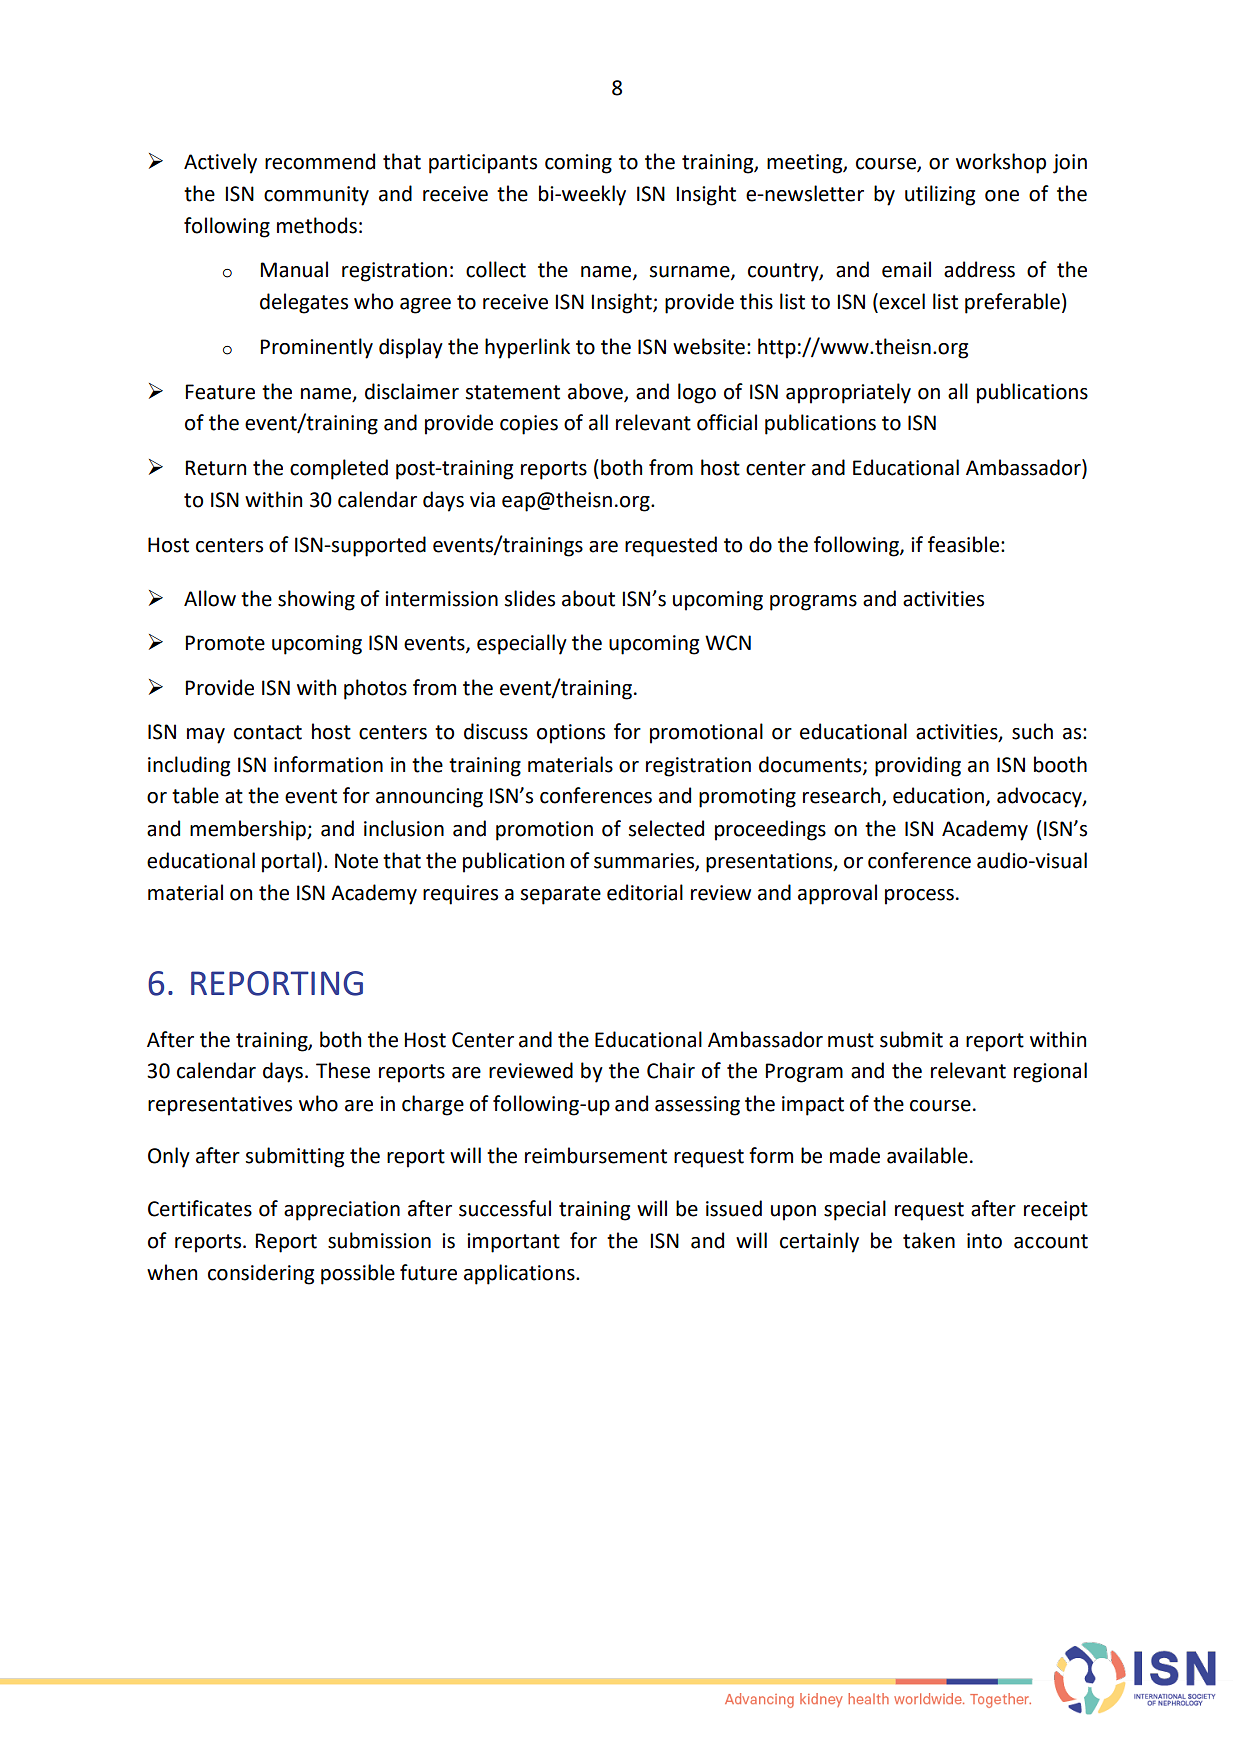 This screenshot has width=1235, height=1748. I want to click on These, so click(343, 1070).
